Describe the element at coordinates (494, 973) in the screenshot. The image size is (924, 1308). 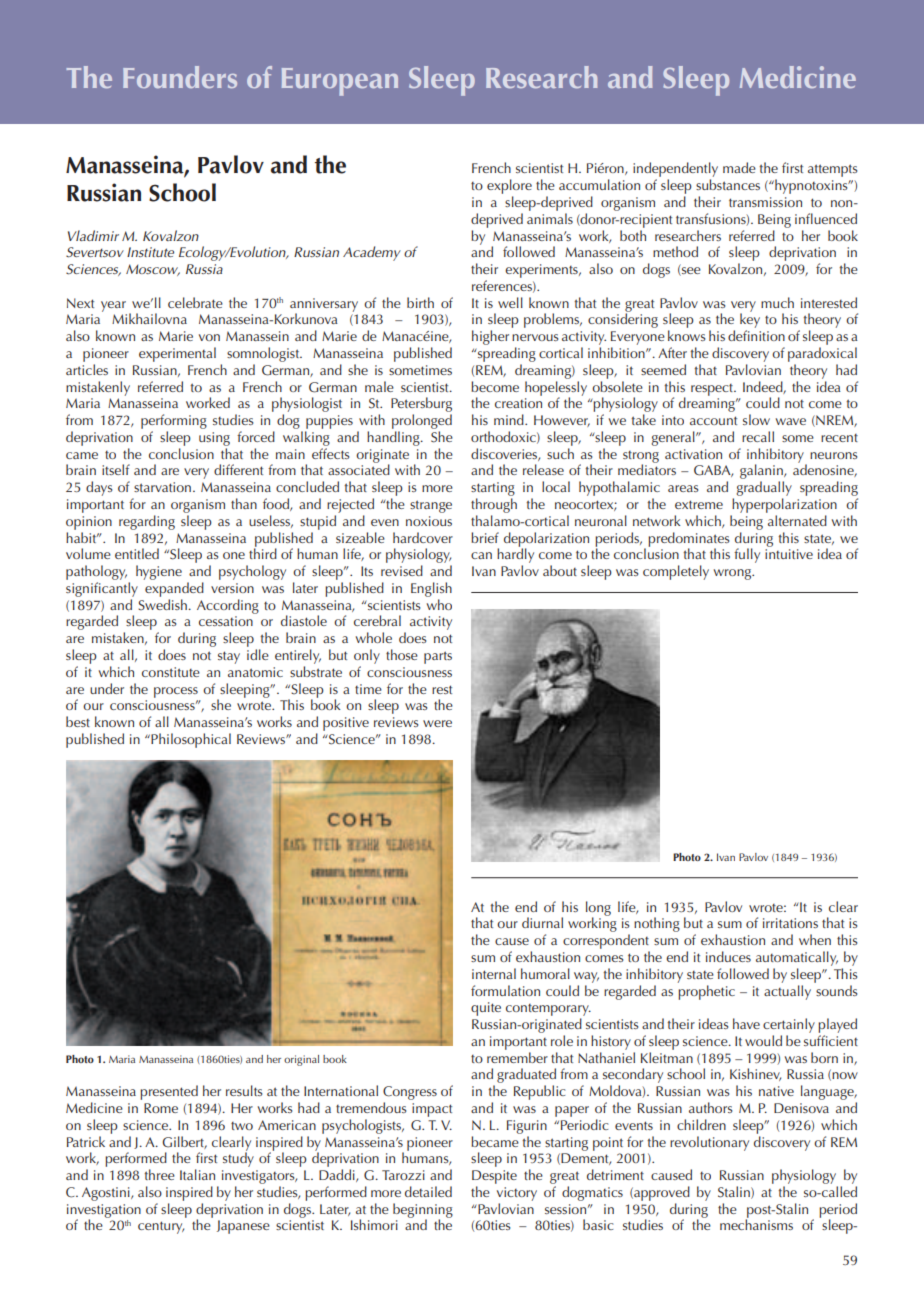
I see `internal` at that location.
